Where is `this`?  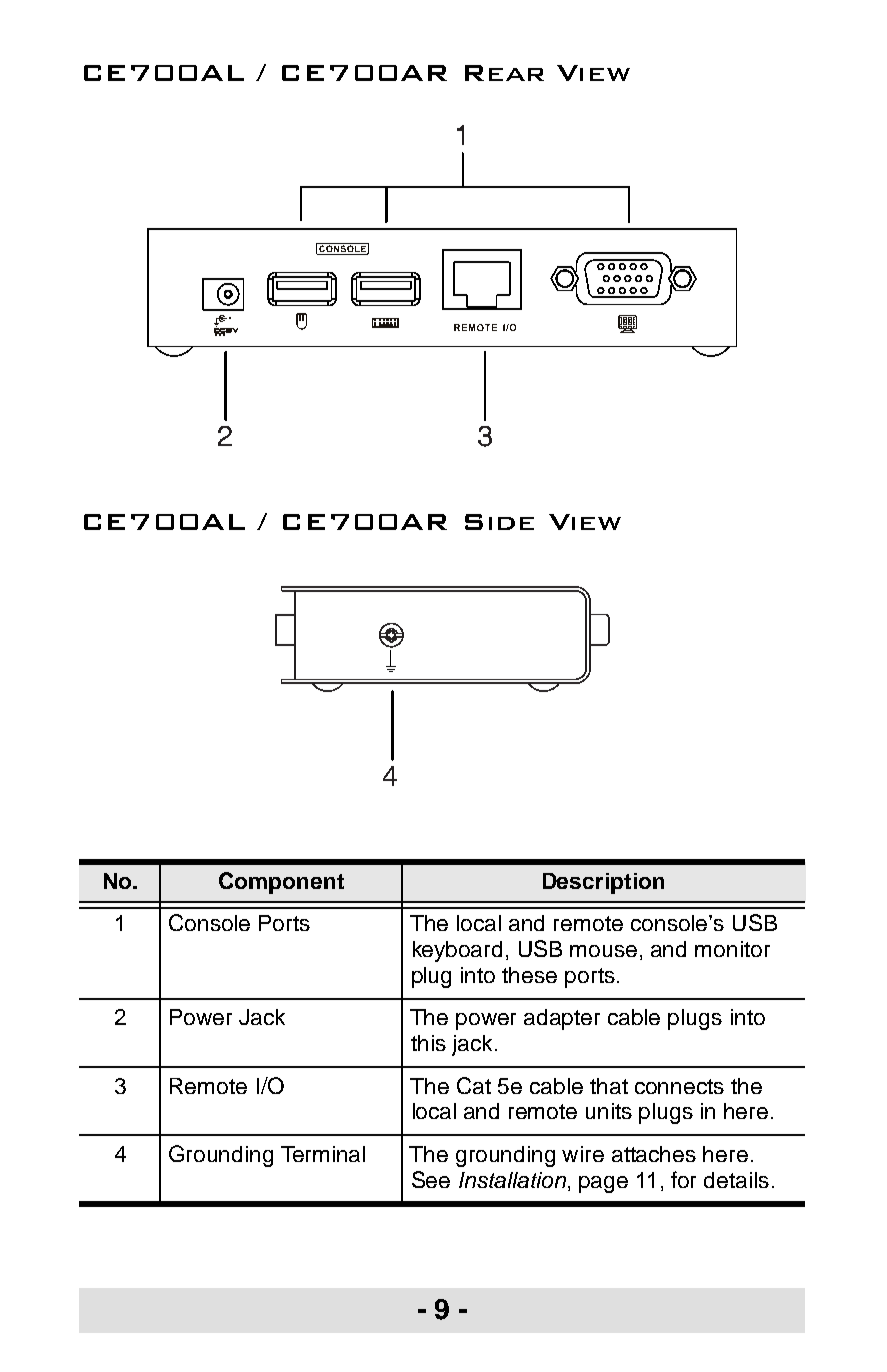
this is located at coordinates (428, 1043).
